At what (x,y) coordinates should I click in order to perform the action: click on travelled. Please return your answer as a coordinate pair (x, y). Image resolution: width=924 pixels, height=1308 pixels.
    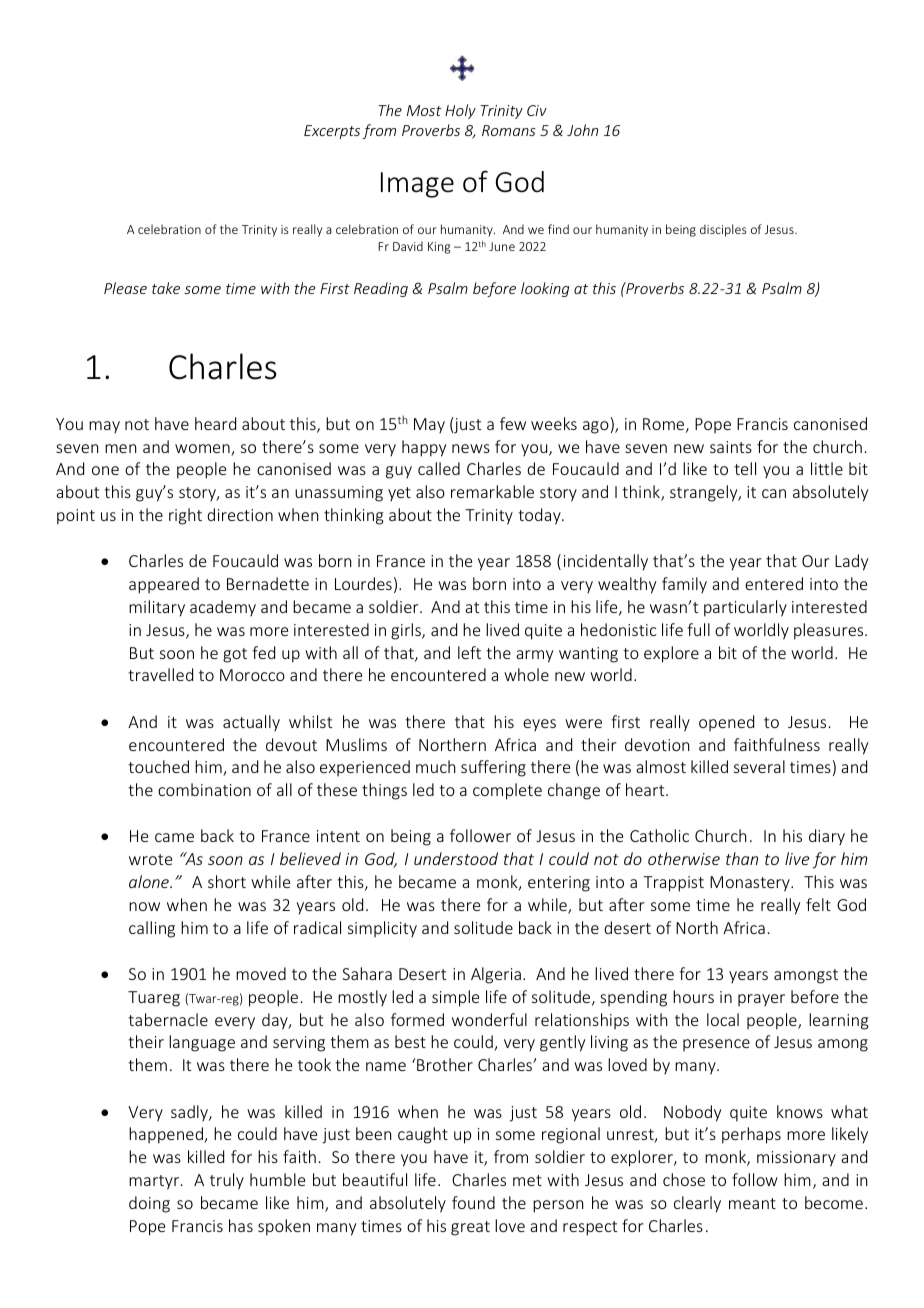
    Looking at the image, I should click on (160, 674).
